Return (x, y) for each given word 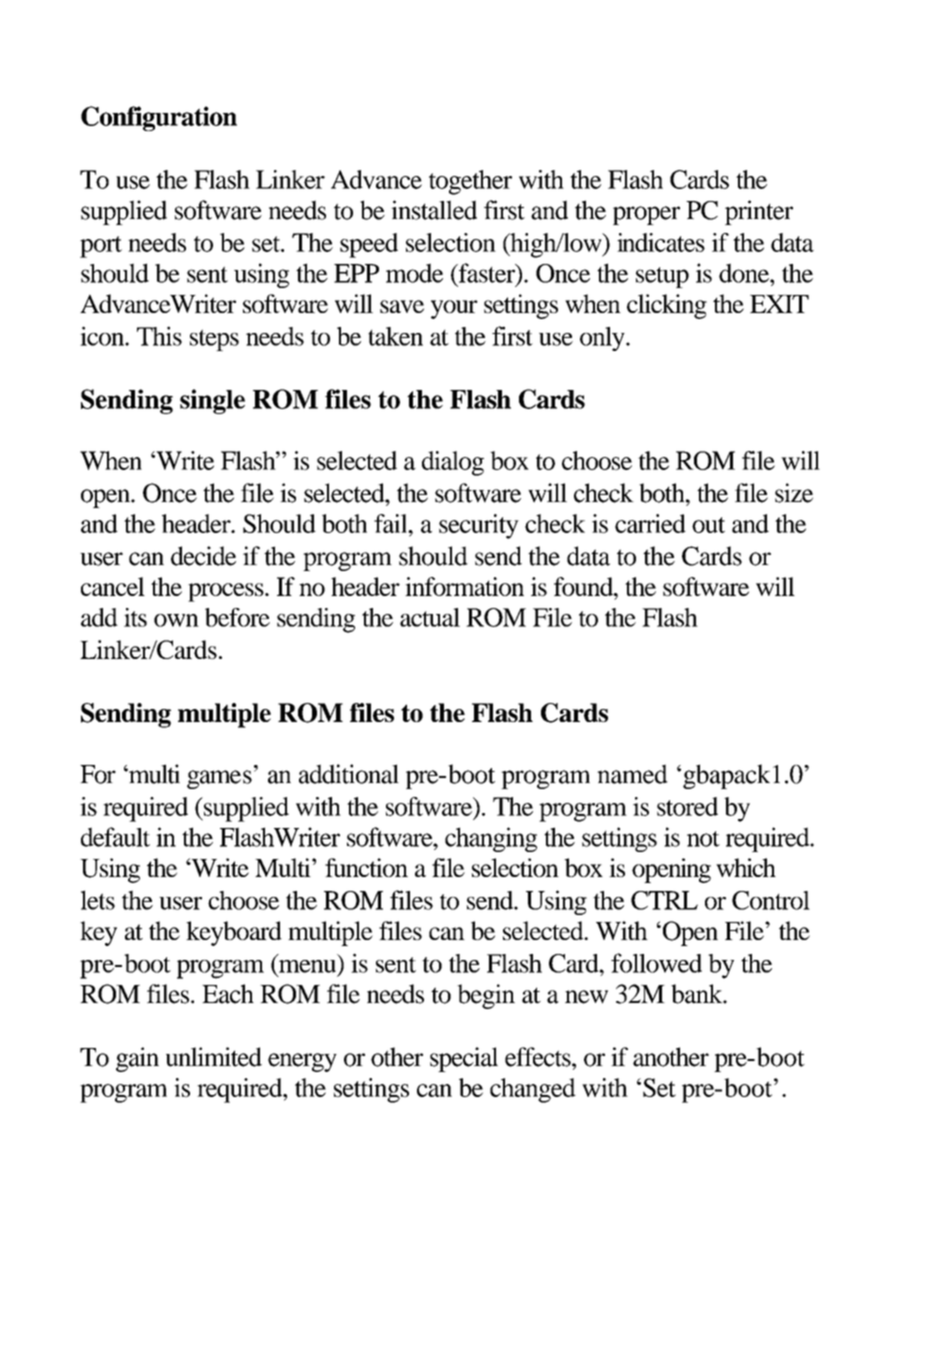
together (470, 182)
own (176, 620)
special (464, 1059)
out (708, 525)
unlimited (214, 1057)
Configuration (159, 118)
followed (656, 963)
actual (430, 617)
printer (759, 212)
